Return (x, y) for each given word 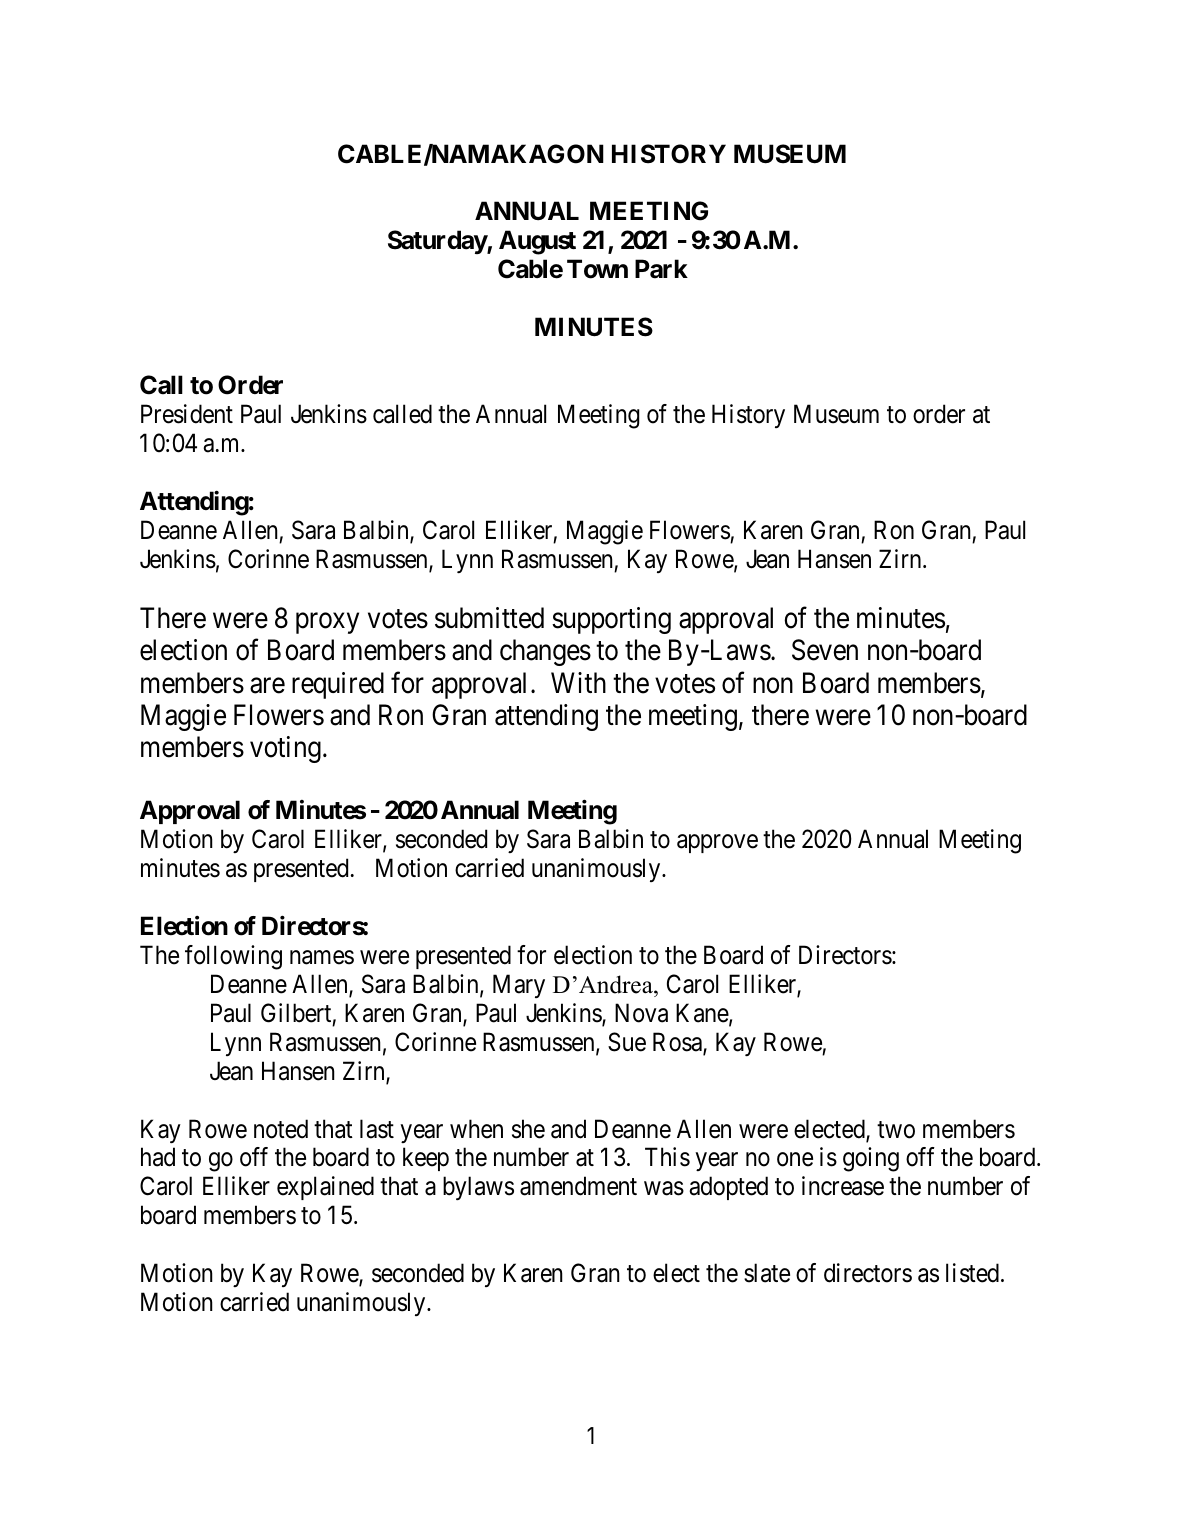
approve (717, 844)
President (187, 414)
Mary (519, 986)
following (233, 957)
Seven (825, 650)
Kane (703, 1014)
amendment (578, 1186)
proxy (327, 623)
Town (597, 269)
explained (325, 1188)
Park (661, 269)
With (578, 682)
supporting (611, 620)
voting (285, 749)
